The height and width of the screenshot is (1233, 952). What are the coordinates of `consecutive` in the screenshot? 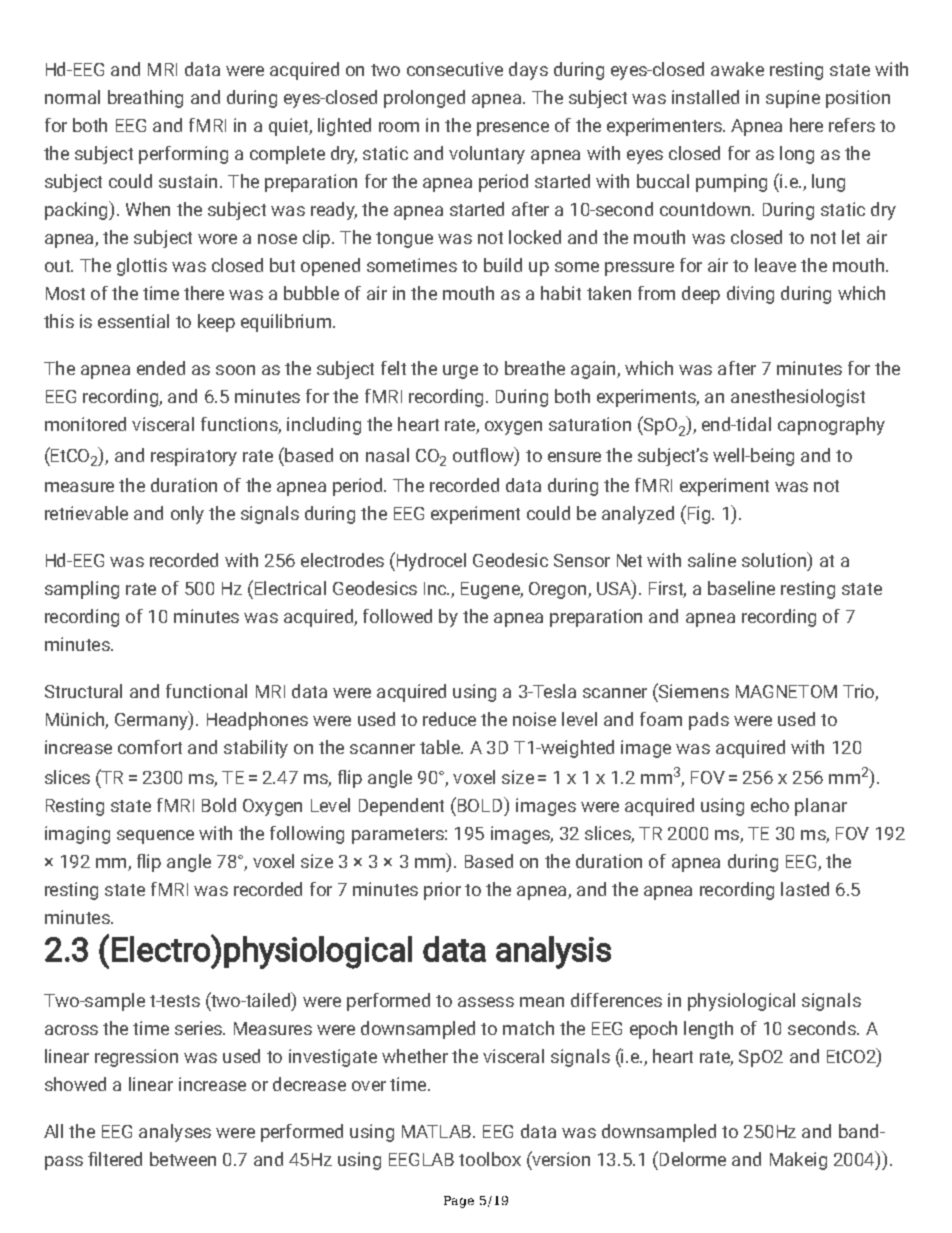 It's located at (455, 69).
